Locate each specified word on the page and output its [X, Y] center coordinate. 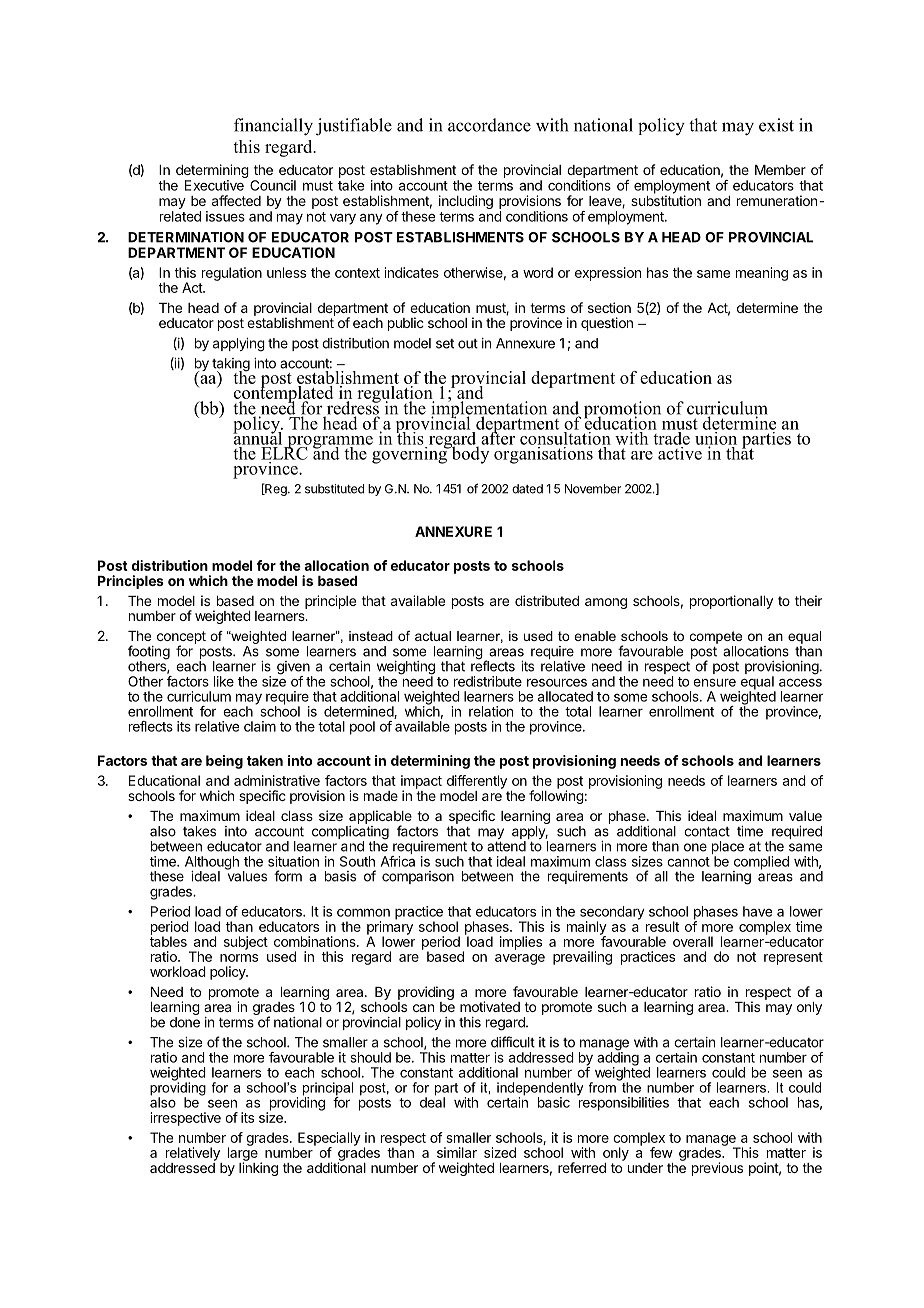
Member [780, 170]
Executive [214, 185]
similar [457, 1152]
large [243, 1154]
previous [717, 1169]
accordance [489, 125]
